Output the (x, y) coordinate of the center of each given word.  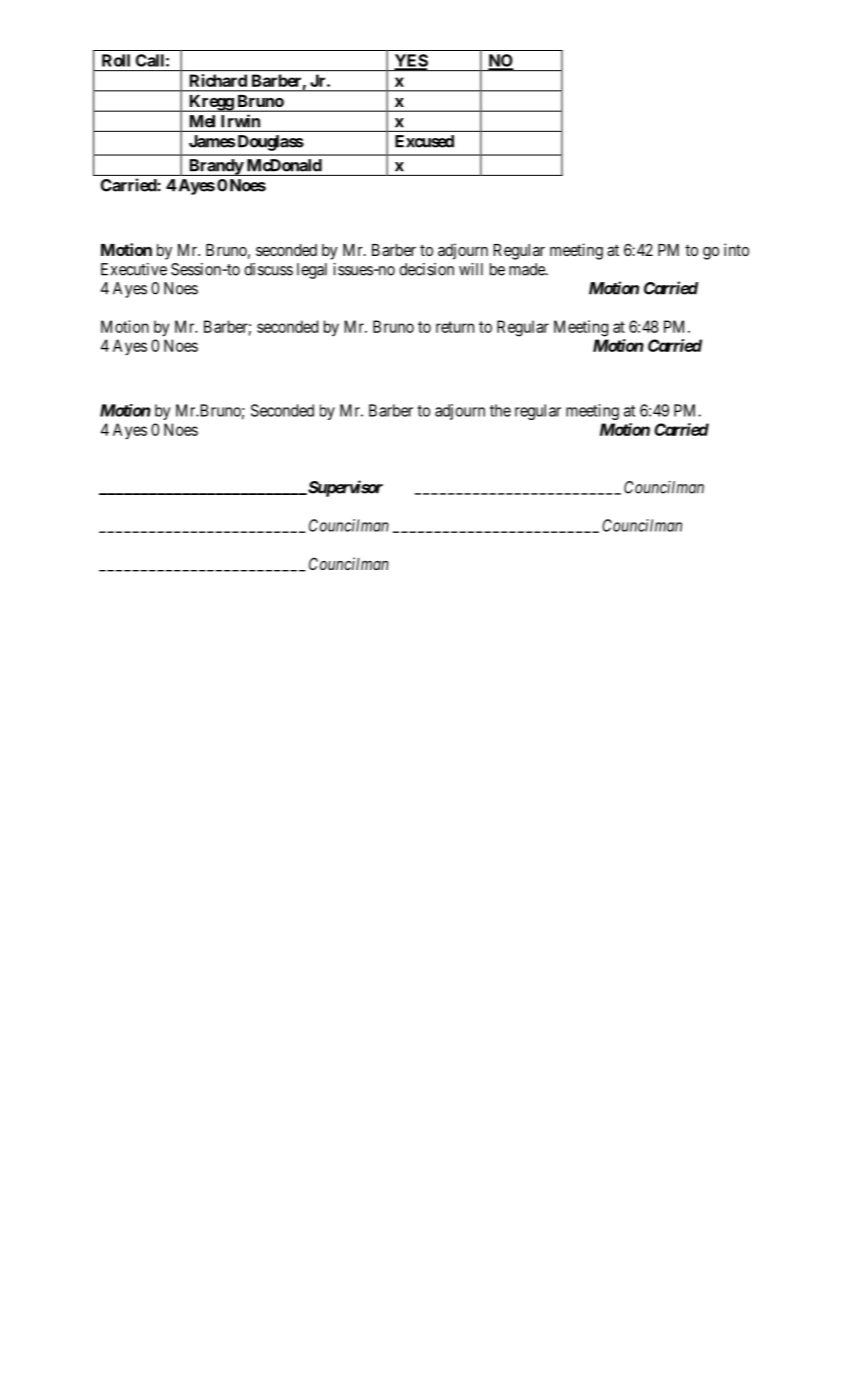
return (455, 327)
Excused (424, 141)
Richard (218, 80)
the (500, 410)
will (471, 269)
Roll (116, 60)
